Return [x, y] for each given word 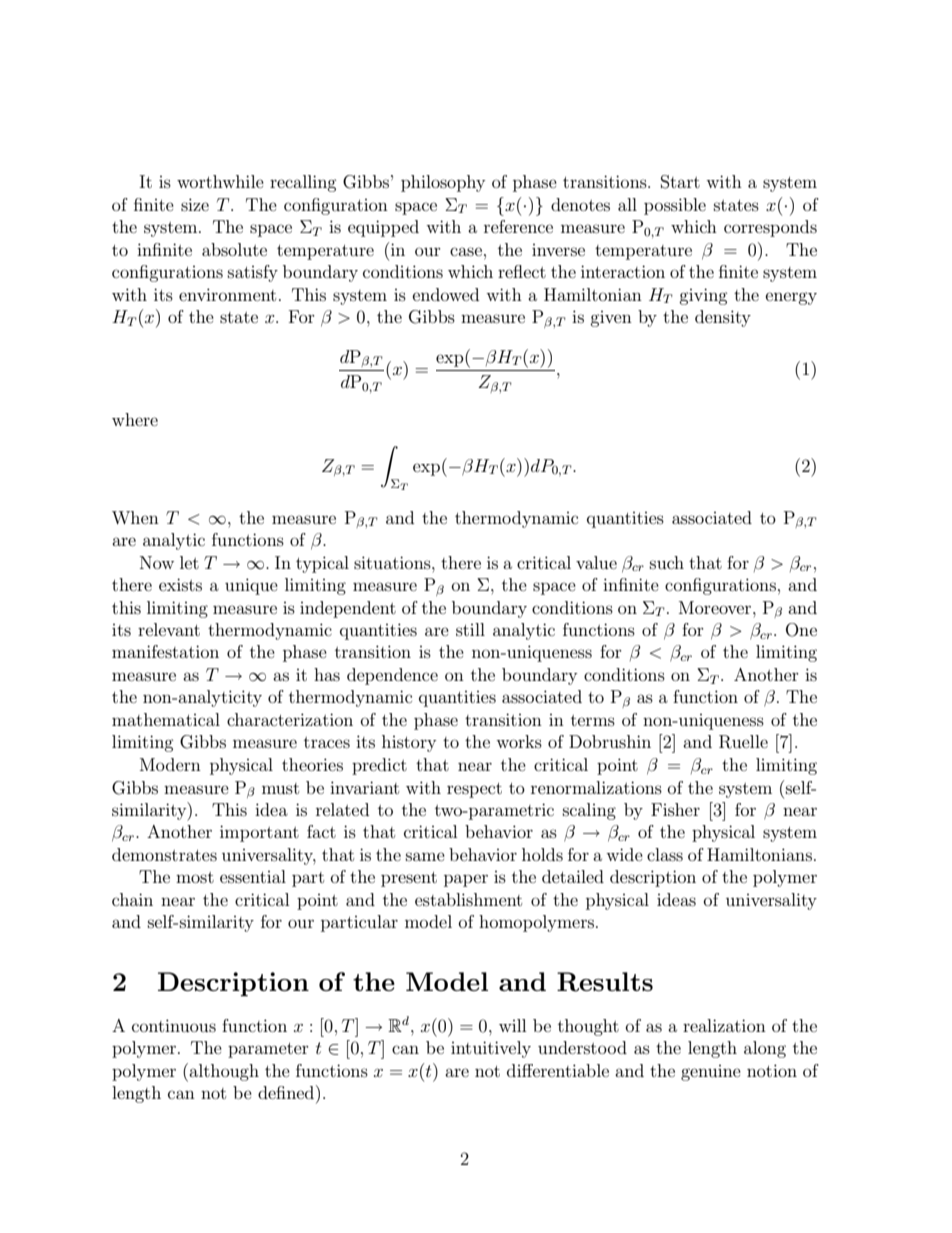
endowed [446, 294]
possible [675, 206]
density [723, 318]
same [425, 856]
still [470, 629]
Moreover [716, 607]
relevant [169, 629]
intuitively [491, 1049]
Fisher [675, 809]
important [259, 833]
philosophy [443, 183]
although [224, 1072]
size [195, 204]
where [135, 419]
